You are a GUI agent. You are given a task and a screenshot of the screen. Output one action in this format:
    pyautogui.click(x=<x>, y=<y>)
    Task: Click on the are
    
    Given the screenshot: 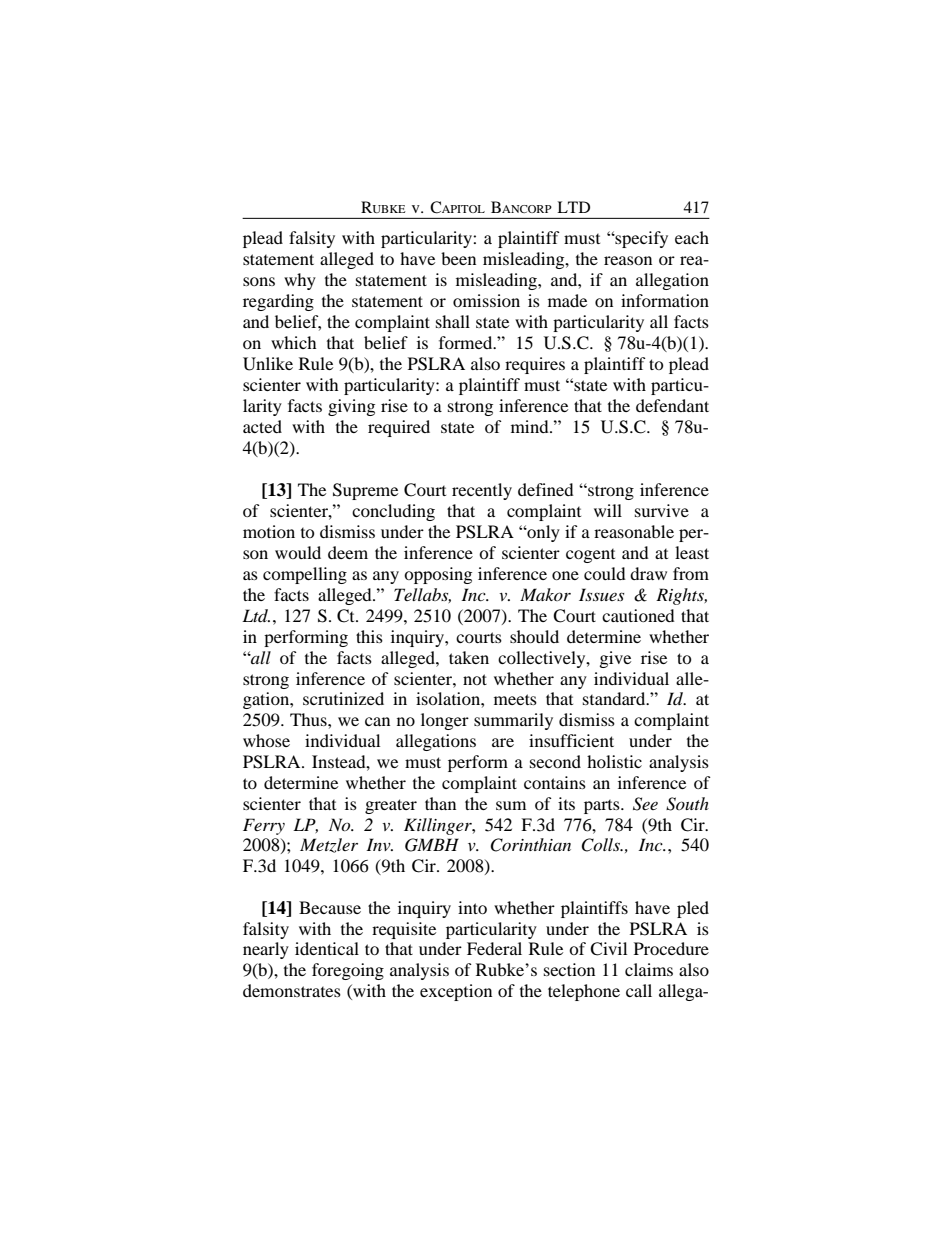 What is the action you would take?
    pyautogui.click(x=503, y=742)
